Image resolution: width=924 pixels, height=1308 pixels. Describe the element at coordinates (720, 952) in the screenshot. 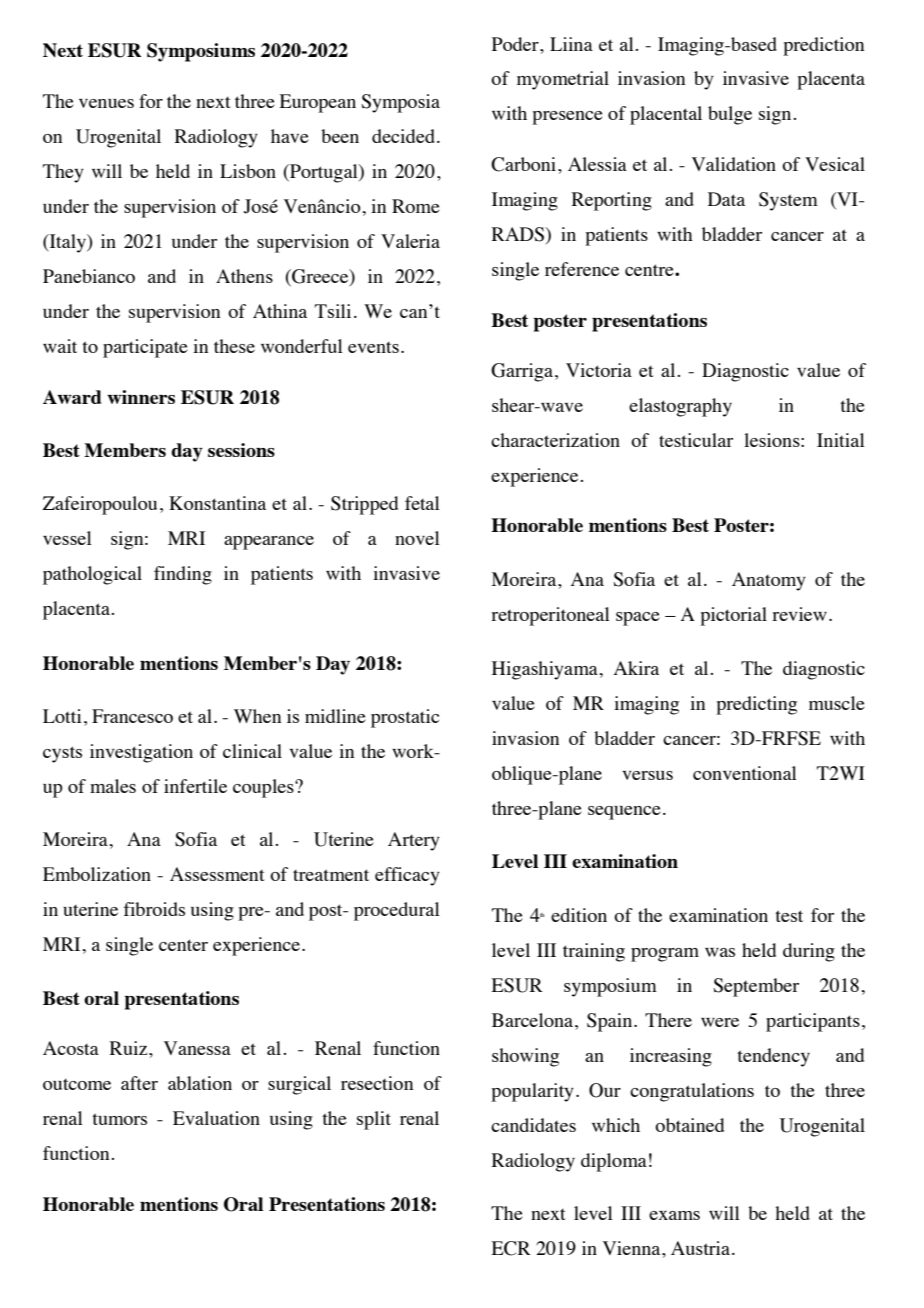

I see `was` at that location.
